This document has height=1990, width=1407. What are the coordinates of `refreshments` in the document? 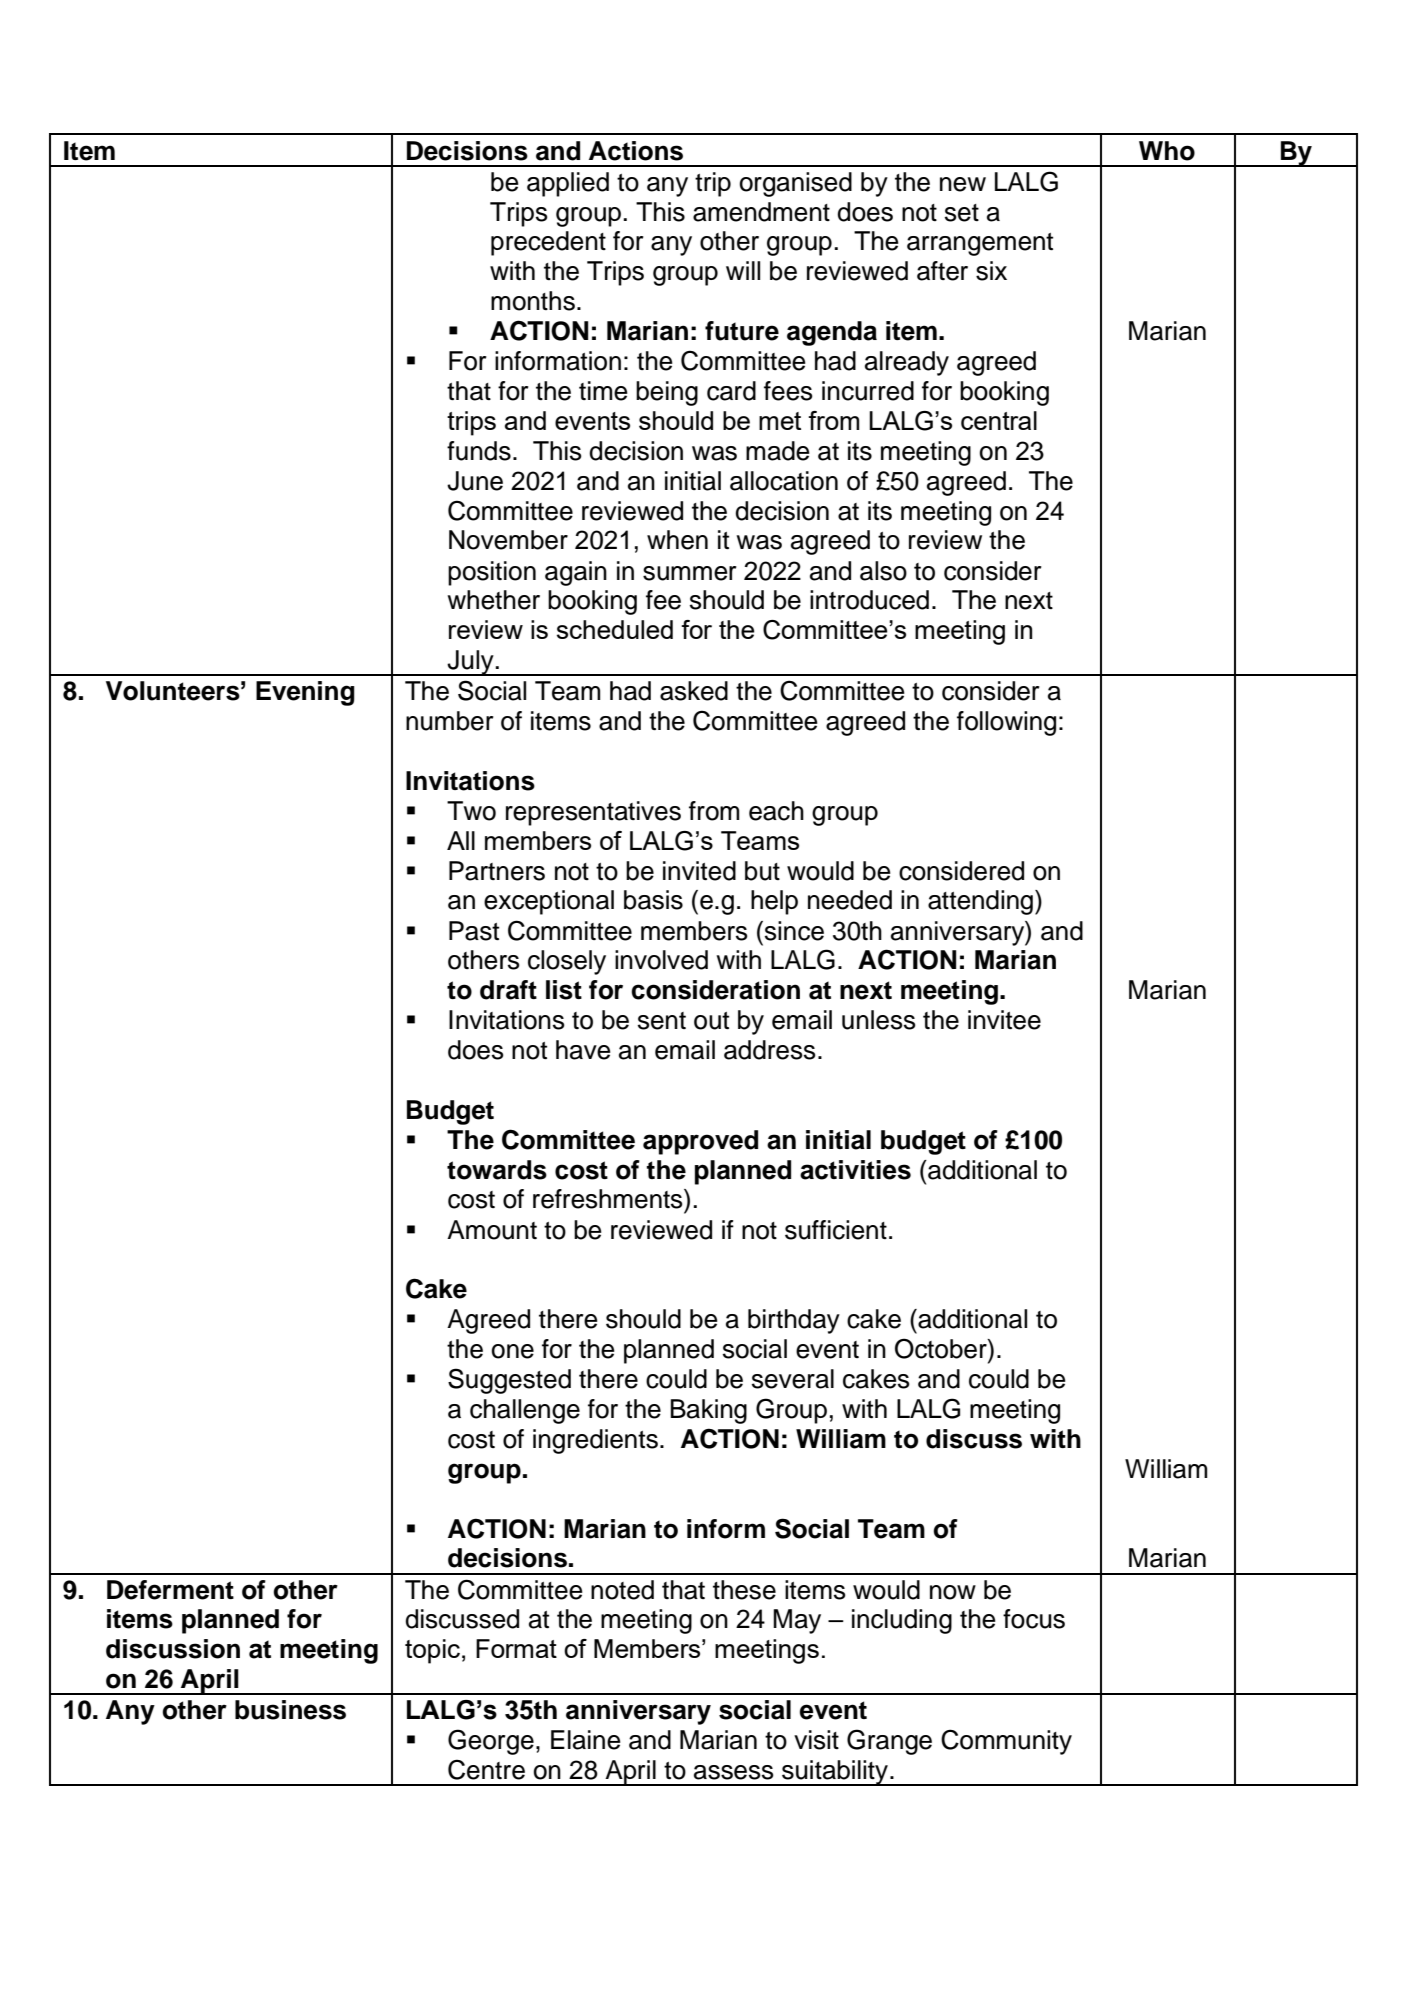 It's located at (609, 1199).
